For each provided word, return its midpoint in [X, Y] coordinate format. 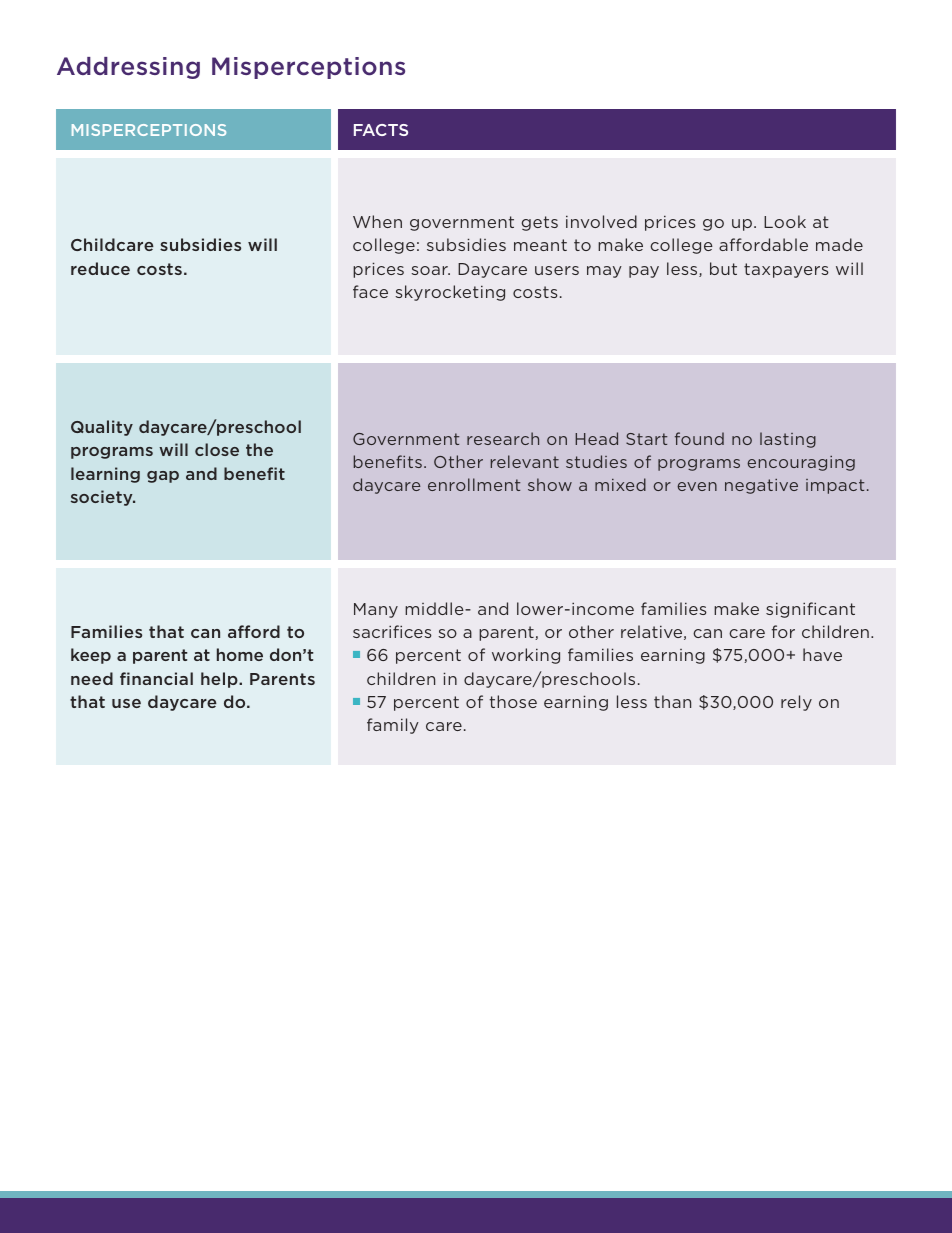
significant [810, 610]
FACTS [381, 130]
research [503, 438]
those [513, 701]
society [103, 498]
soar [430, 270]
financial [156, 678]
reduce [100, 268]
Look [785, 221]
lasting [788, 440]
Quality [102, 428]
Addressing [128, 68]
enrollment [474, 484]
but [723, 268]
